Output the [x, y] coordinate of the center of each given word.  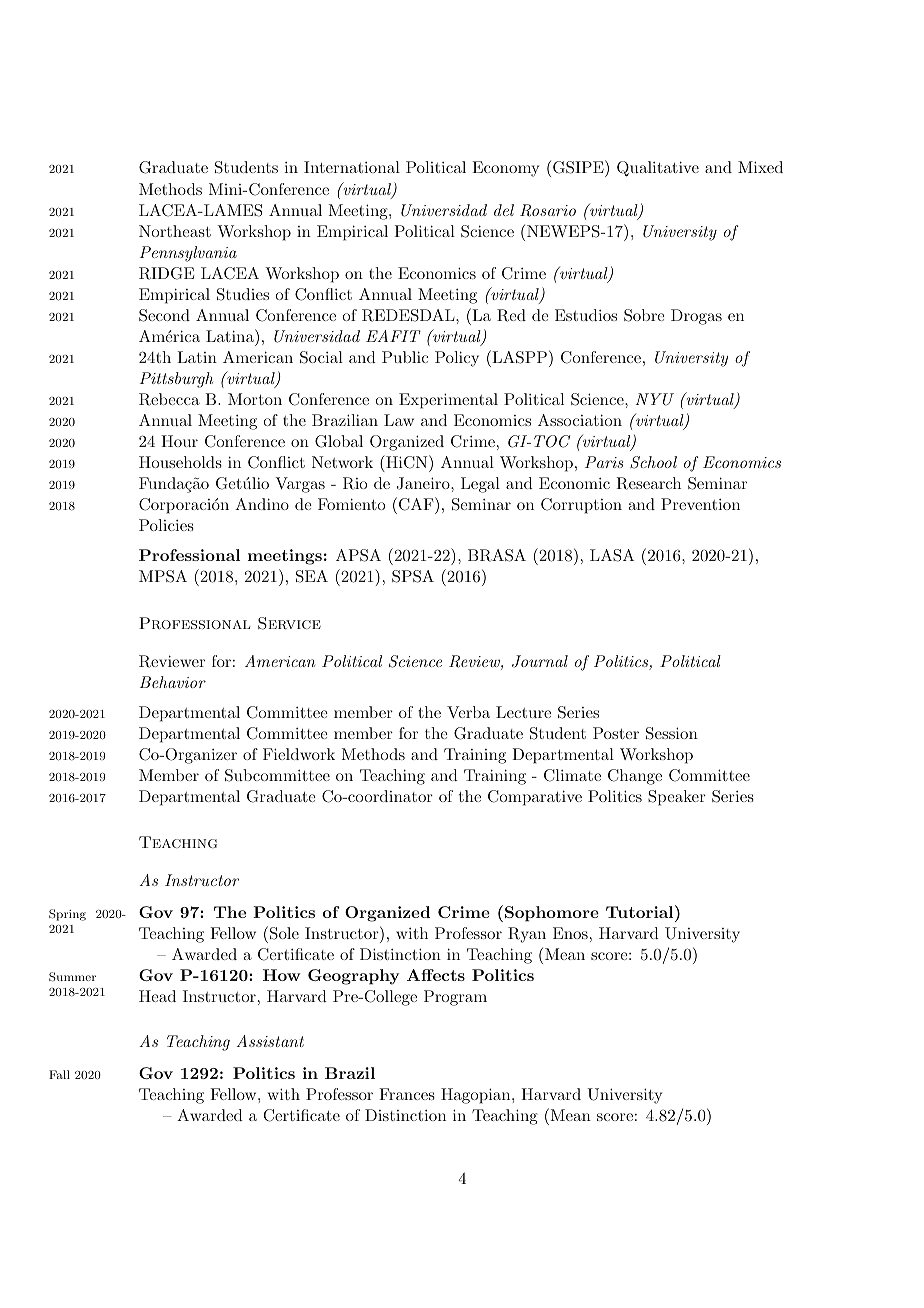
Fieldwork [299, 754]
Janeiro [424, 483]
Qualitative [658, 168]
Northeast [175, 231]
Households [180, 462]
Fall [59, 1074]
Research [648, 483]
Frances [407, 1094]
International [352, 167]
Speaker [677, 798]
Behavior [173, 682]
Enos [570, 933]
